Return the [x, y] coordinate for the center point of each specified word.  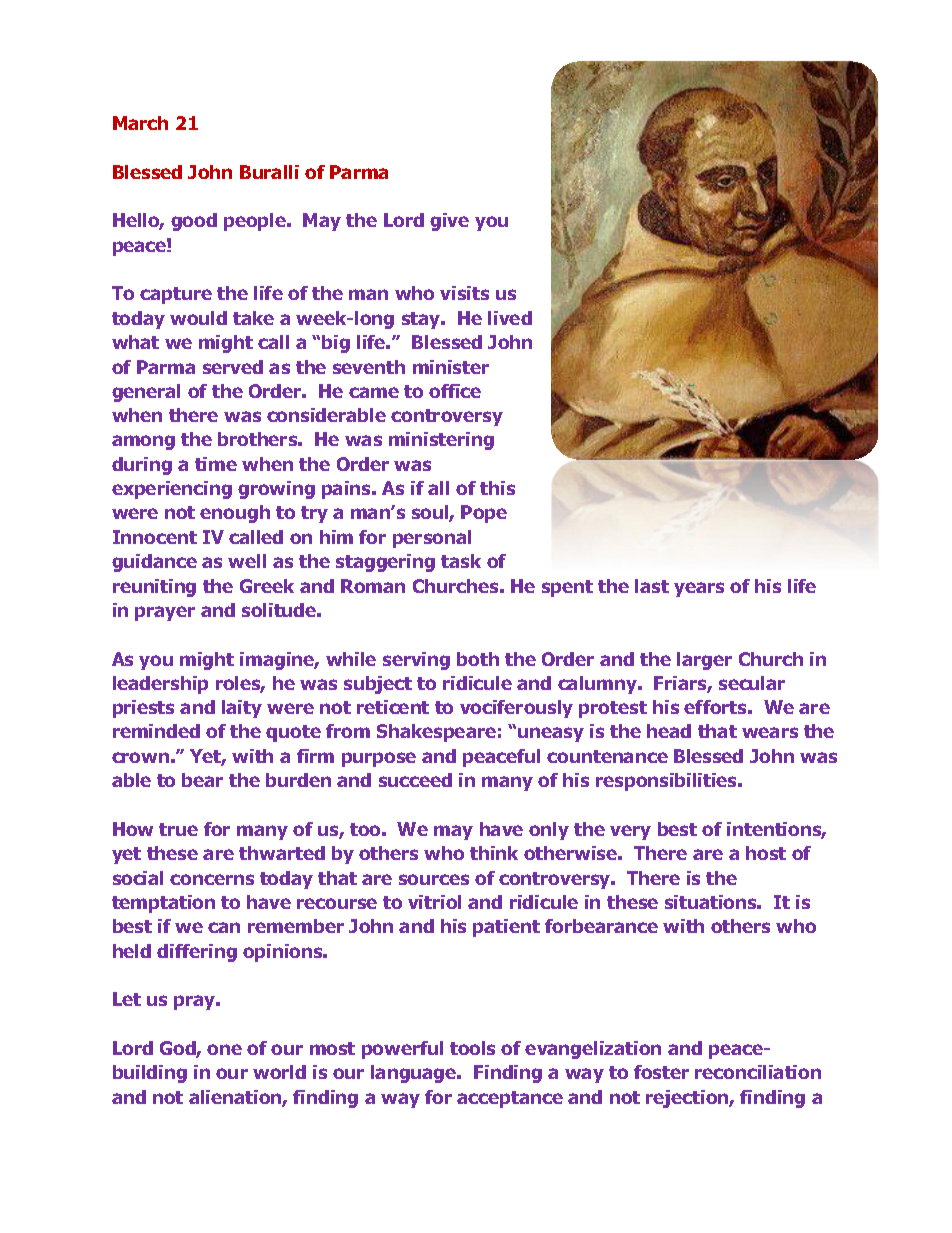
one [224, 1049]
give [449, 222]
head [669, 731]
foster [661, 1072]
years [699, 589]
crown [140, 757]
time [216, 464]
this [497, 488]
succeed [415, 780]
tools [472, 1048]
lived [510, 318]
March [140, 123]
